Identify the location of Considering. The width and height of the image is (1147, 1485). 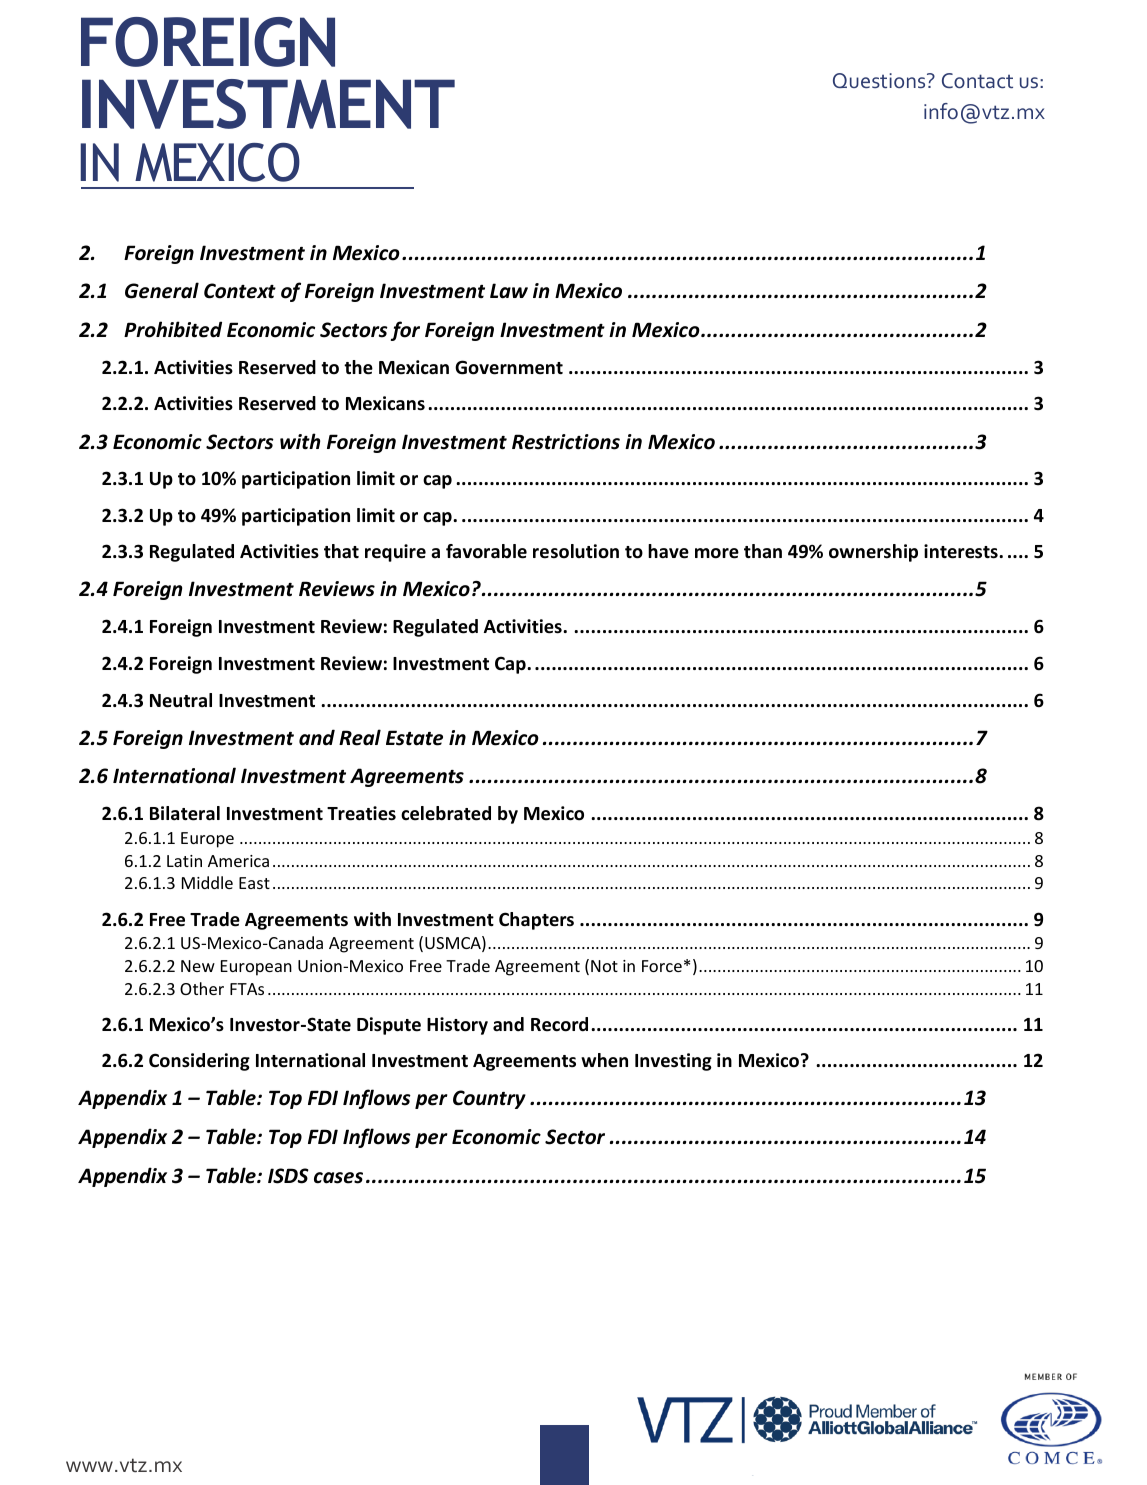
(199, 1062).
